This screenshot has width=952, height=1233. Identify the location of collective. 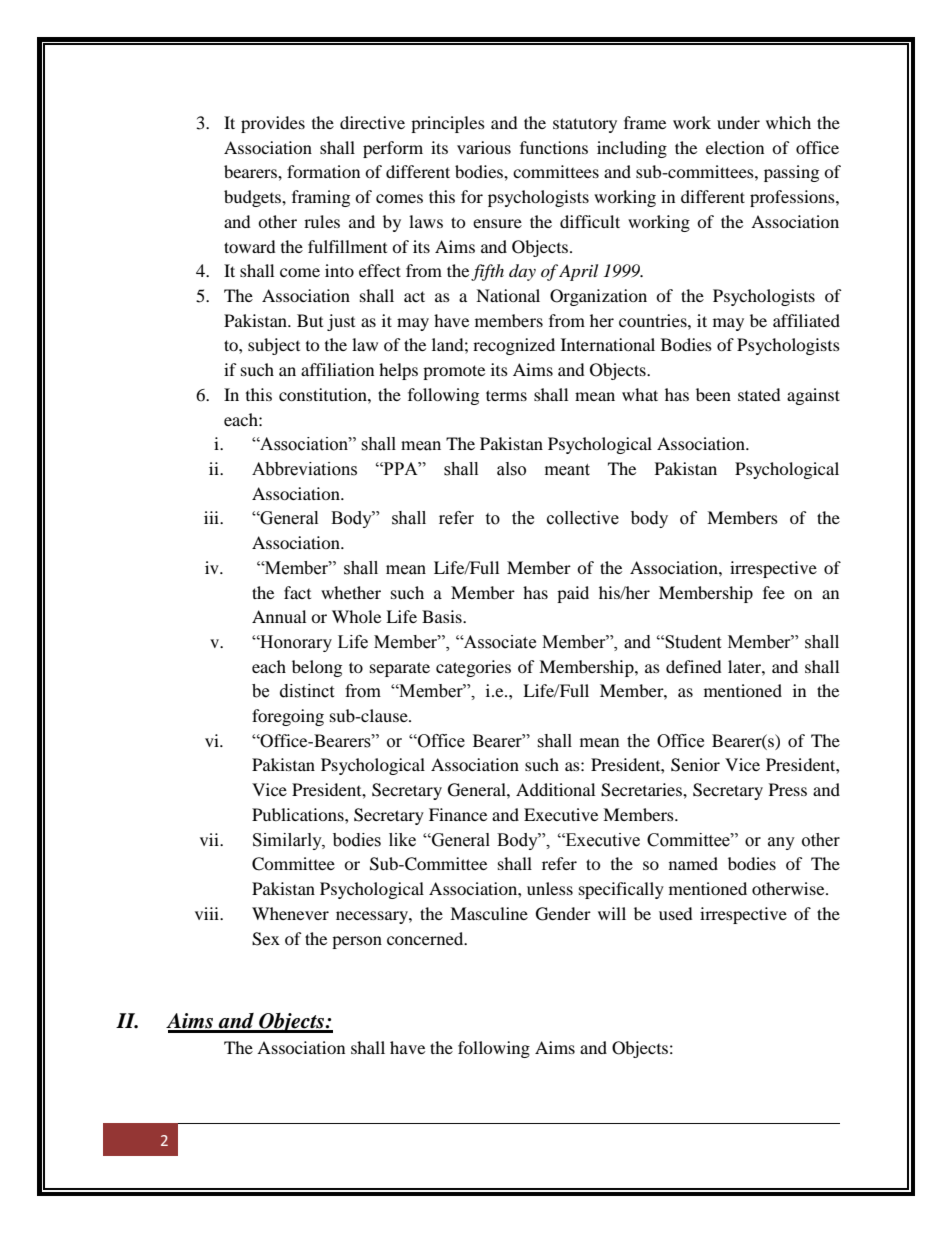
(583, 518).
